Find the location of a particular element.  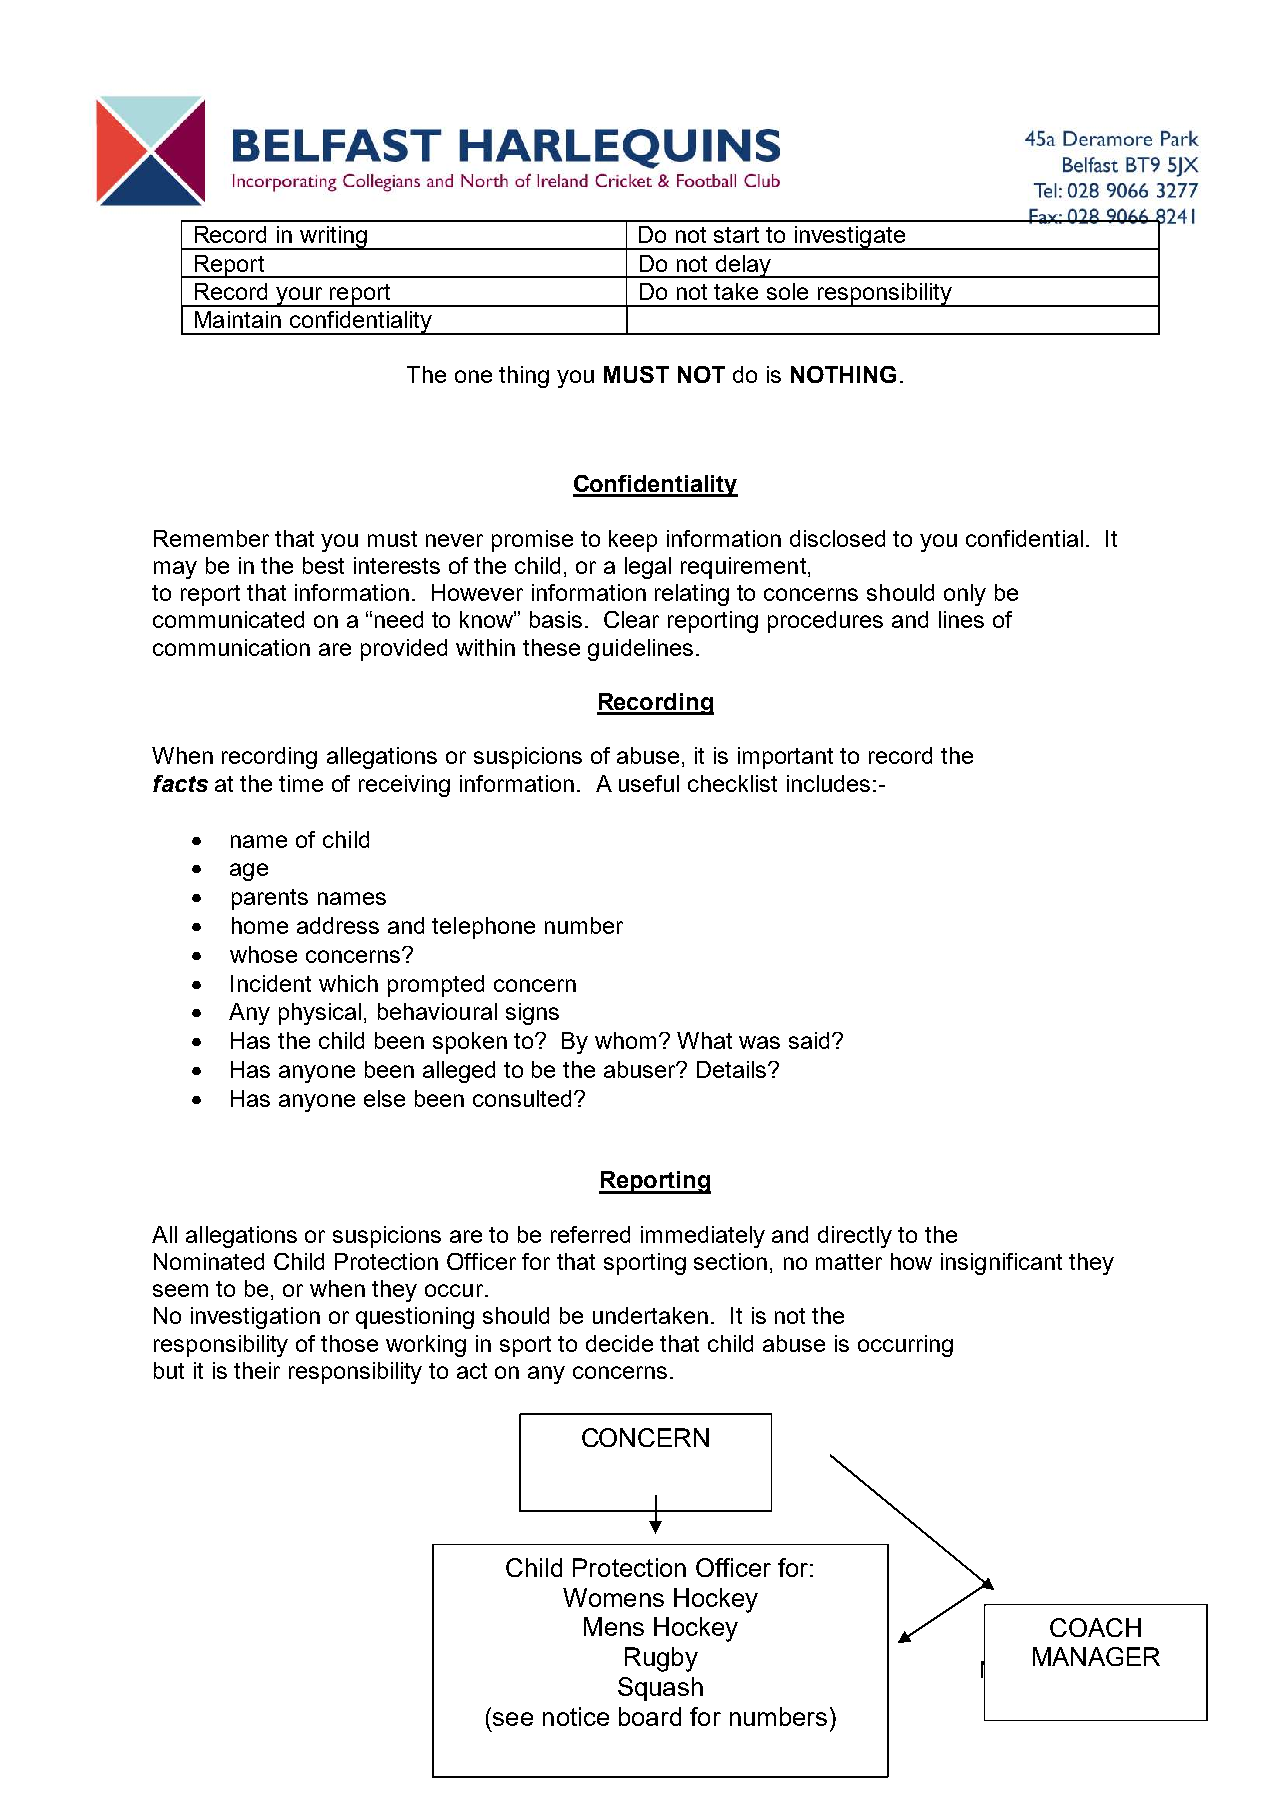

disclosed is located at coordinates (837, 538).
